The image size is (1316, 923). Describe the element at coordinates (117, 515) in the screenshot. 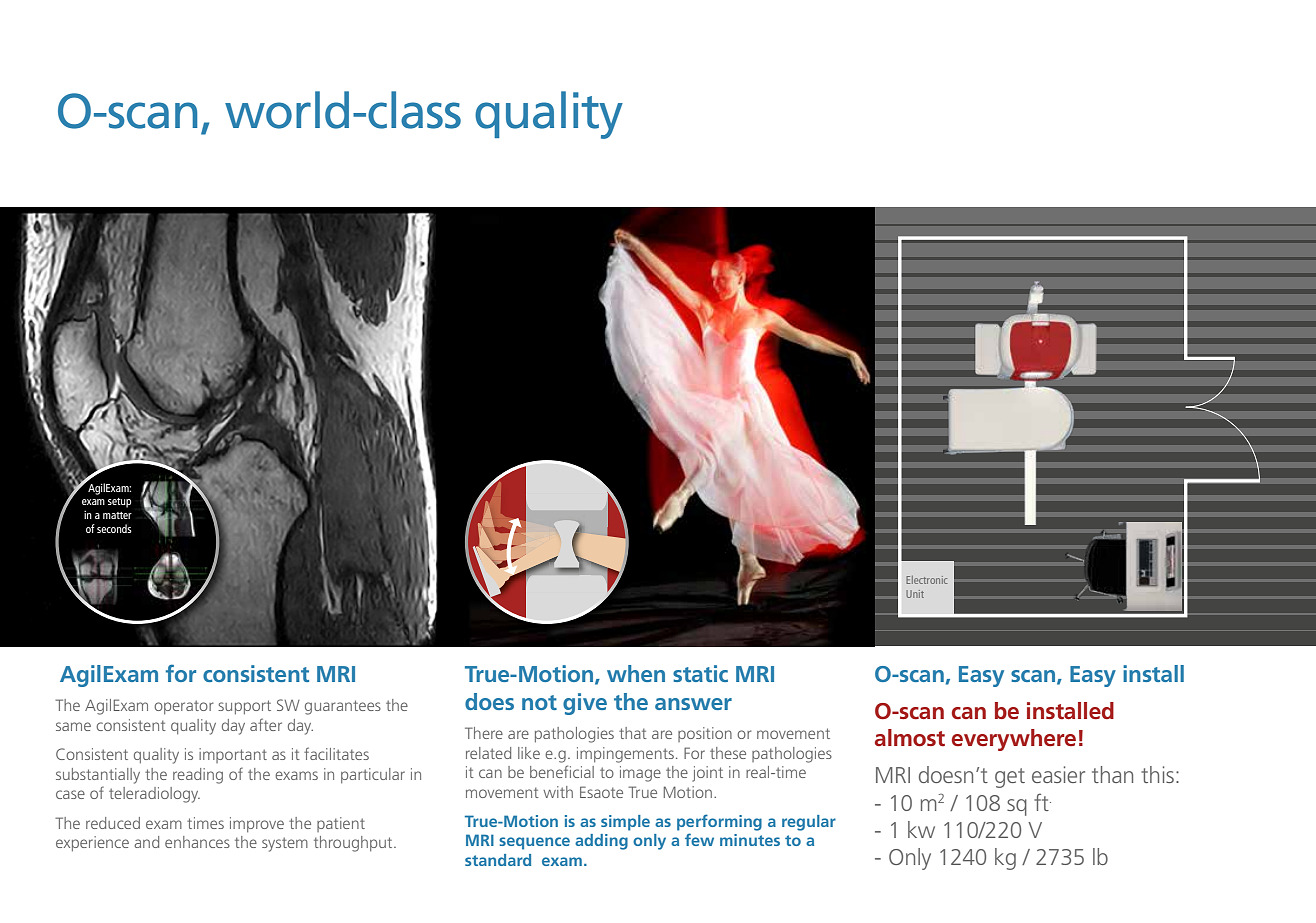

I see `matter` at that location.
